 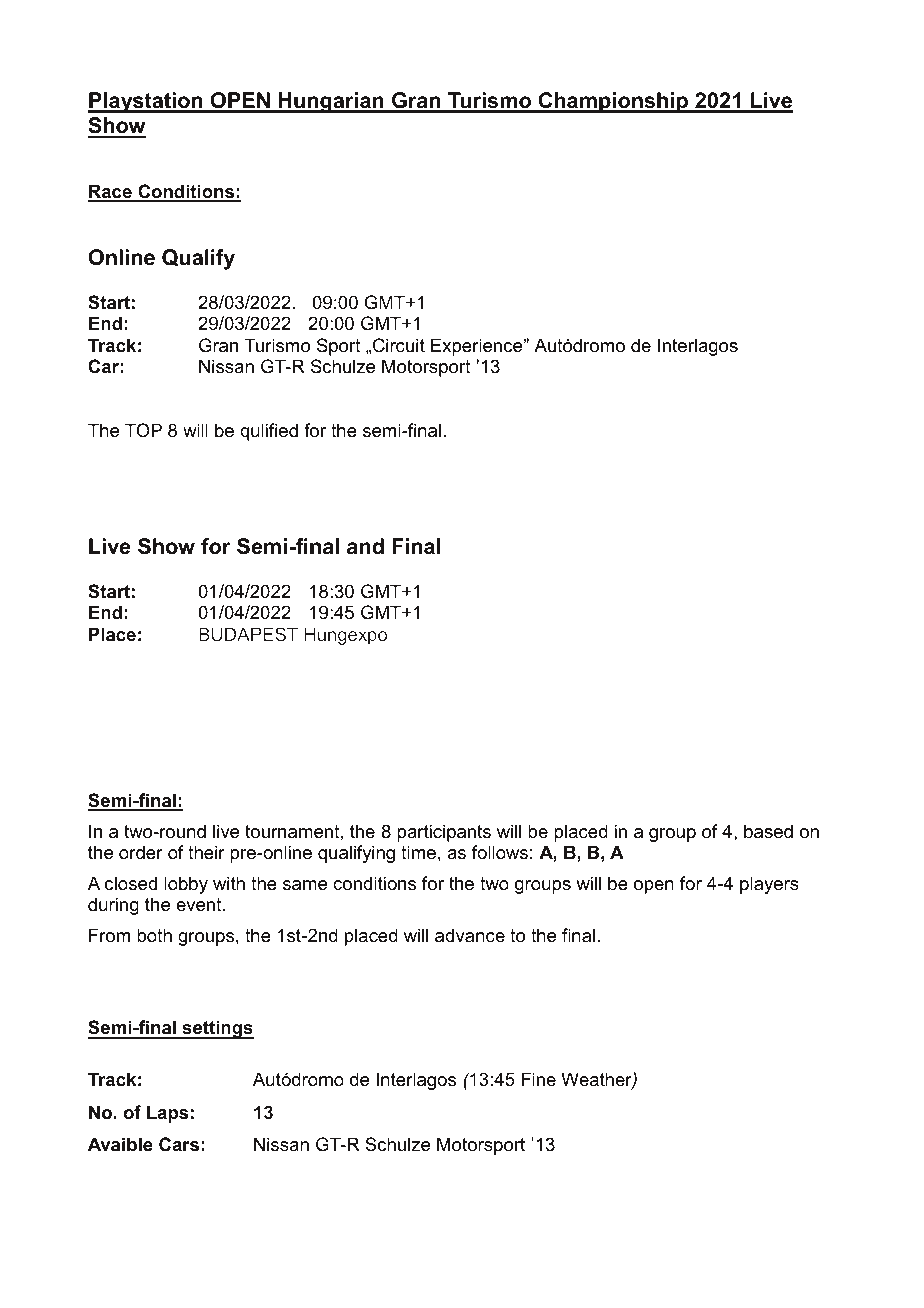 What do you see at coordinates (365, 546) in the screenshot?
I see `and` at bounding box center [365, 546].
